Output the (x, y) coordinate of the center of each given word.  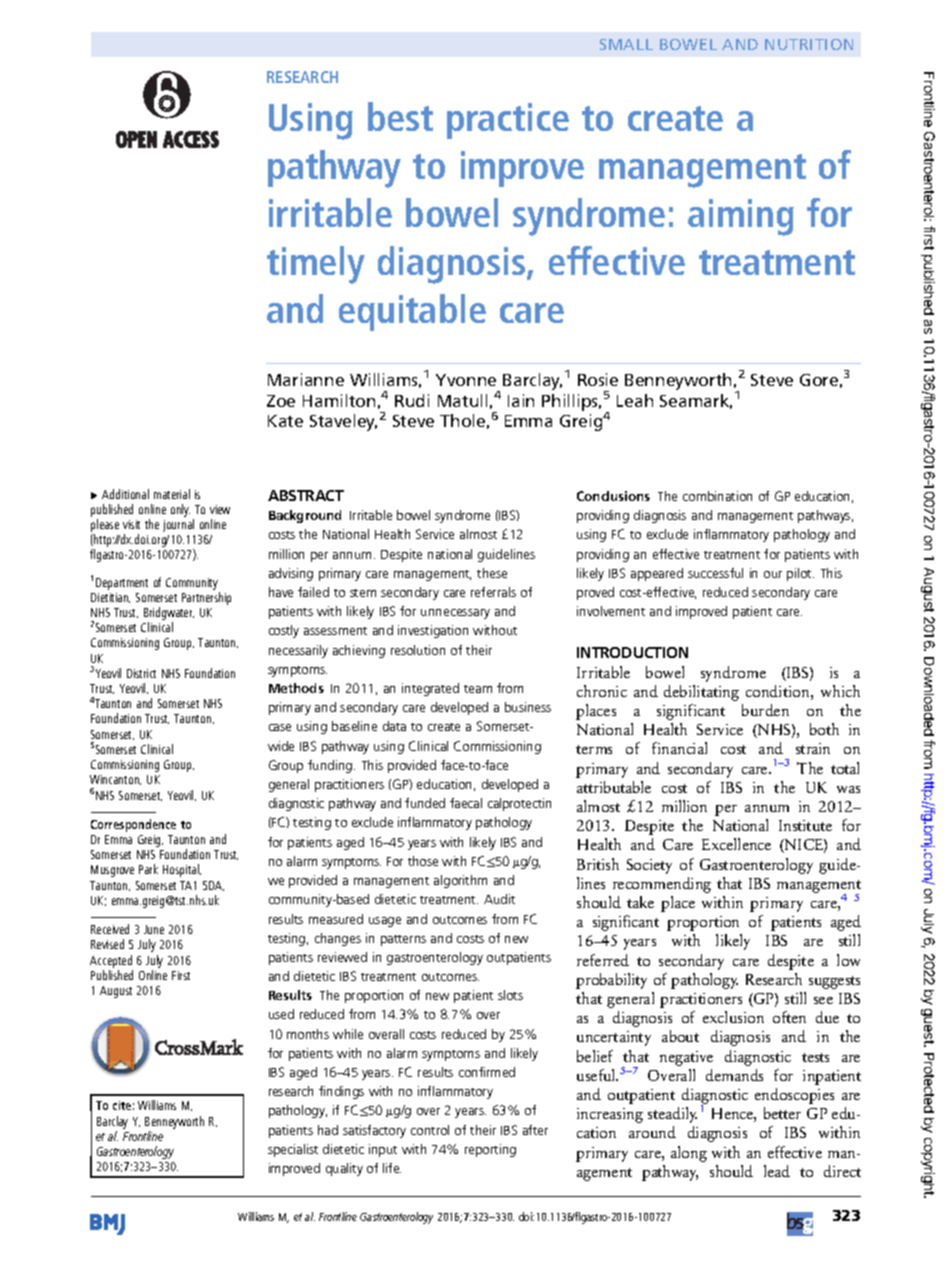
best (400, 116)
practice (508, 121)
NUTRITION (809, 44)
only (180, 510)
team (478, 689)
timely (316, 265)
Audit (499, 899)
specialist (293, 1150)
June (154, 929)
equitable (412, 312)
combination (717, 496)
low (848, 960)
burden (765, 710)
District (141, 673)
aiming (741, 217)
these (492, 573)
